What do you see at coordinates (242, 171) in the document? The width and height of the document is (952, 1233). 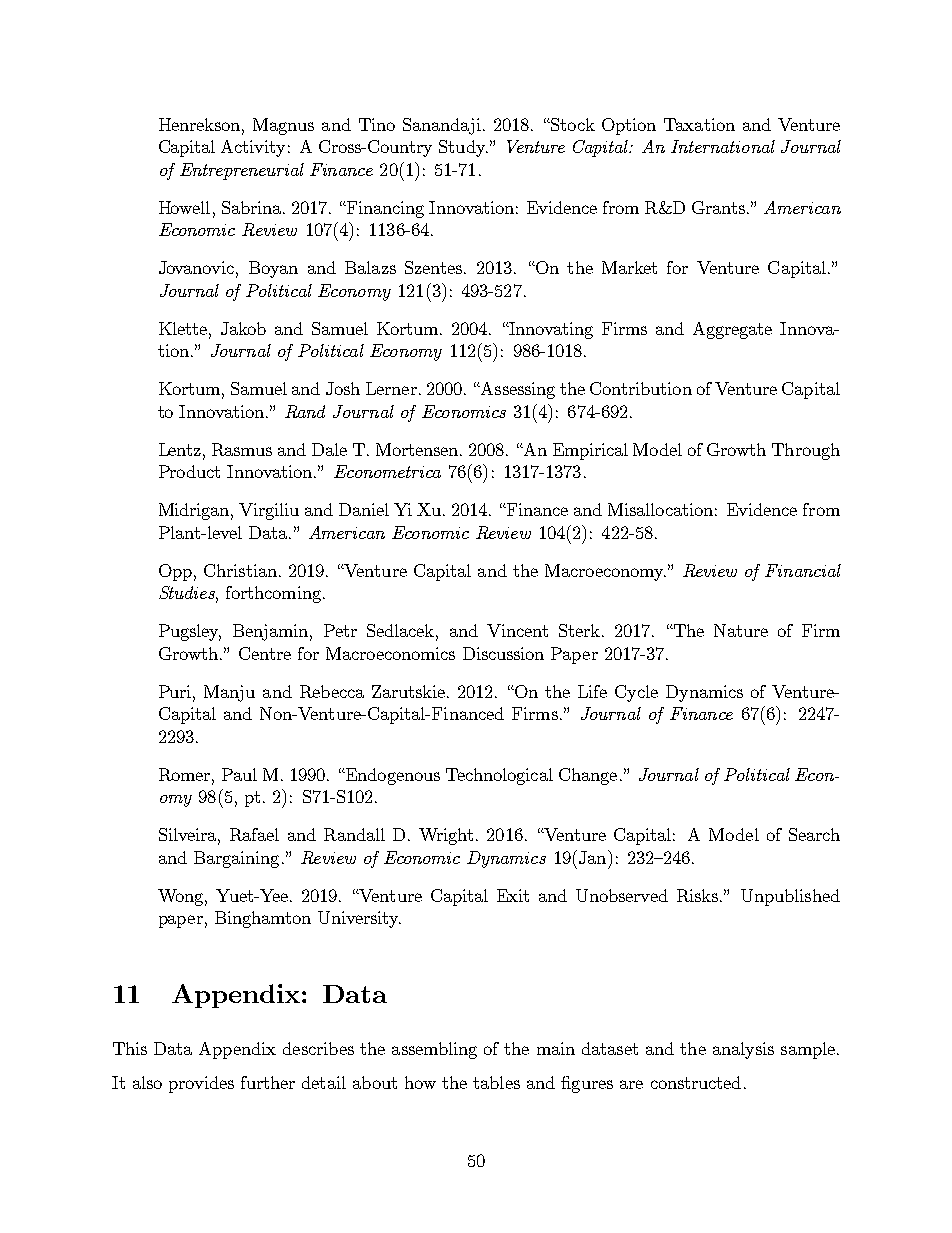 I see `Entrepreneurial` at bounding box center [242, 171].
